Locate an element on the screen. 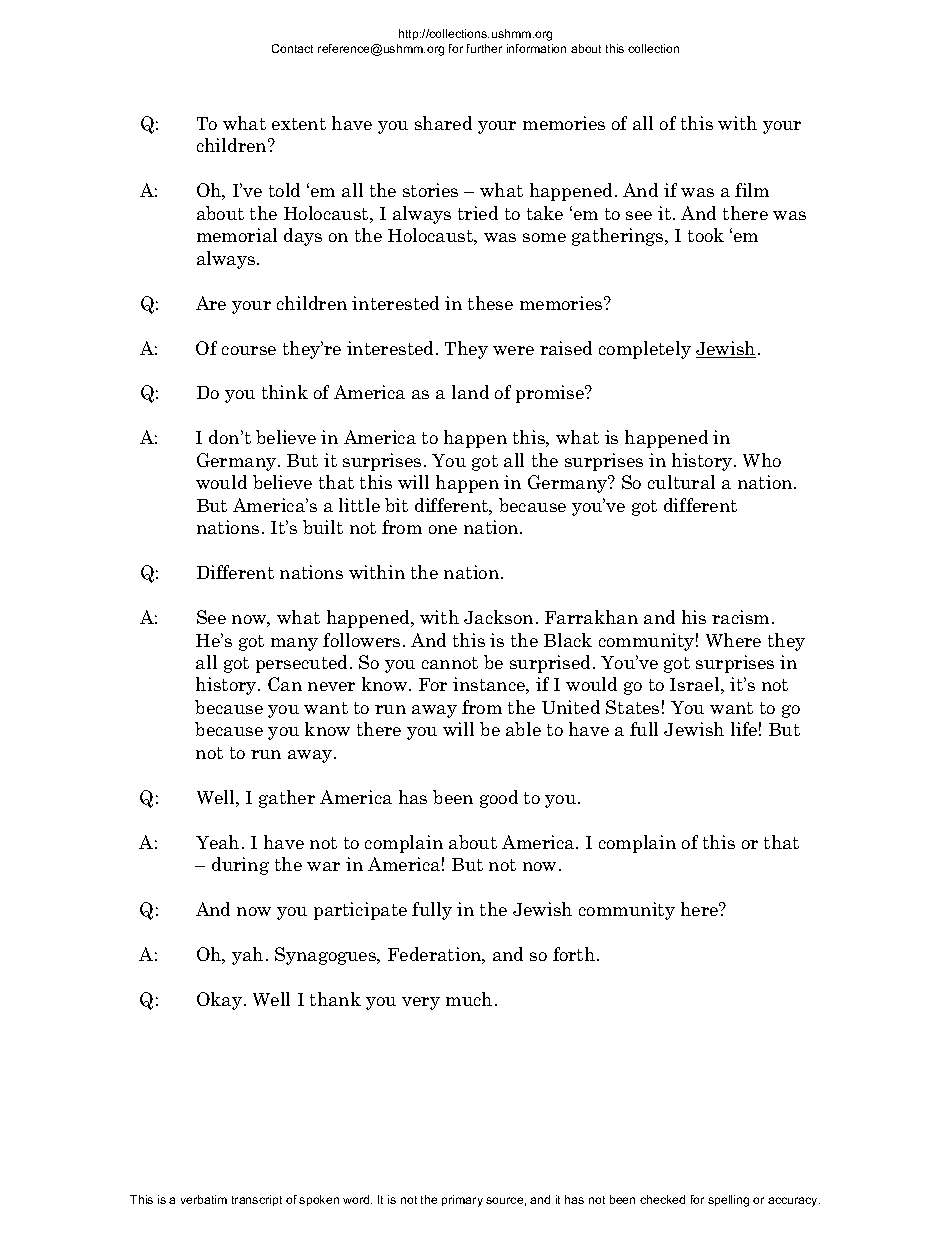  persecuted is located at coordinates (303, 664).
